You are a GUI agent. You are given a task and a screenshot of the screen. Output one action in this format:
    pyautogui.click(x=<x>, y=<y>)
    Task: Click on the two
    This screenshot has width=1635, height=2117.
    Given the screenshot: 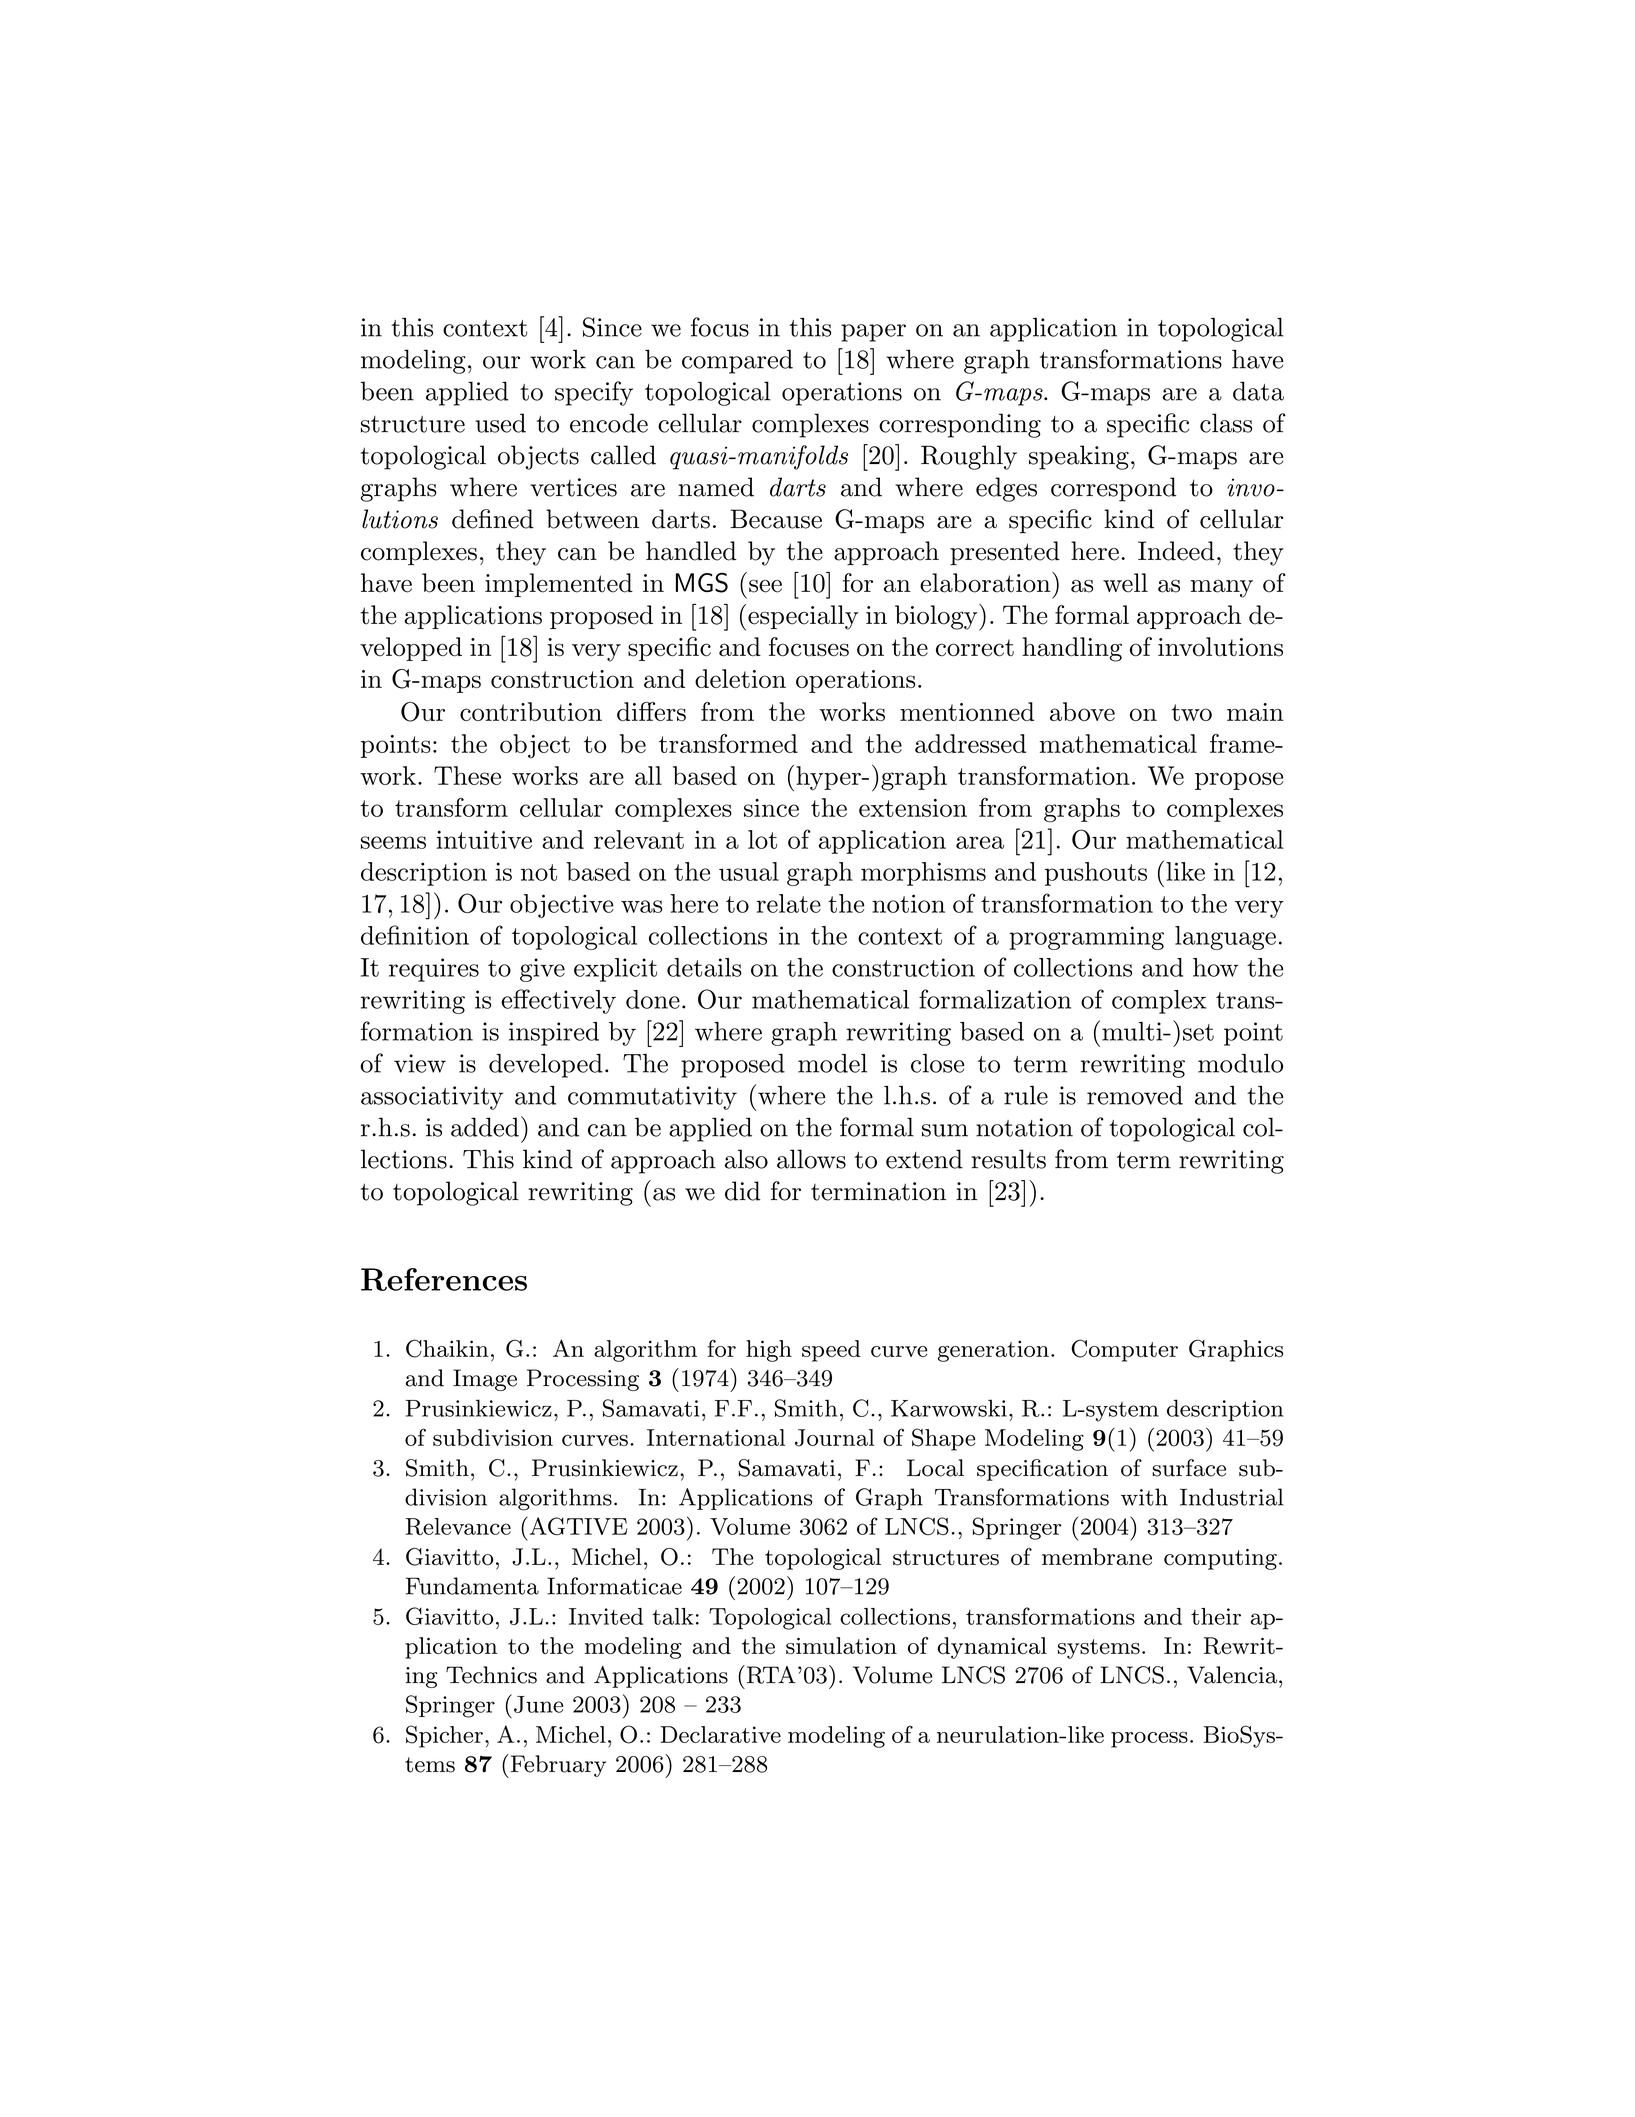 What is the action you would take?
    pyautogui.click(x=1191, y=712)
